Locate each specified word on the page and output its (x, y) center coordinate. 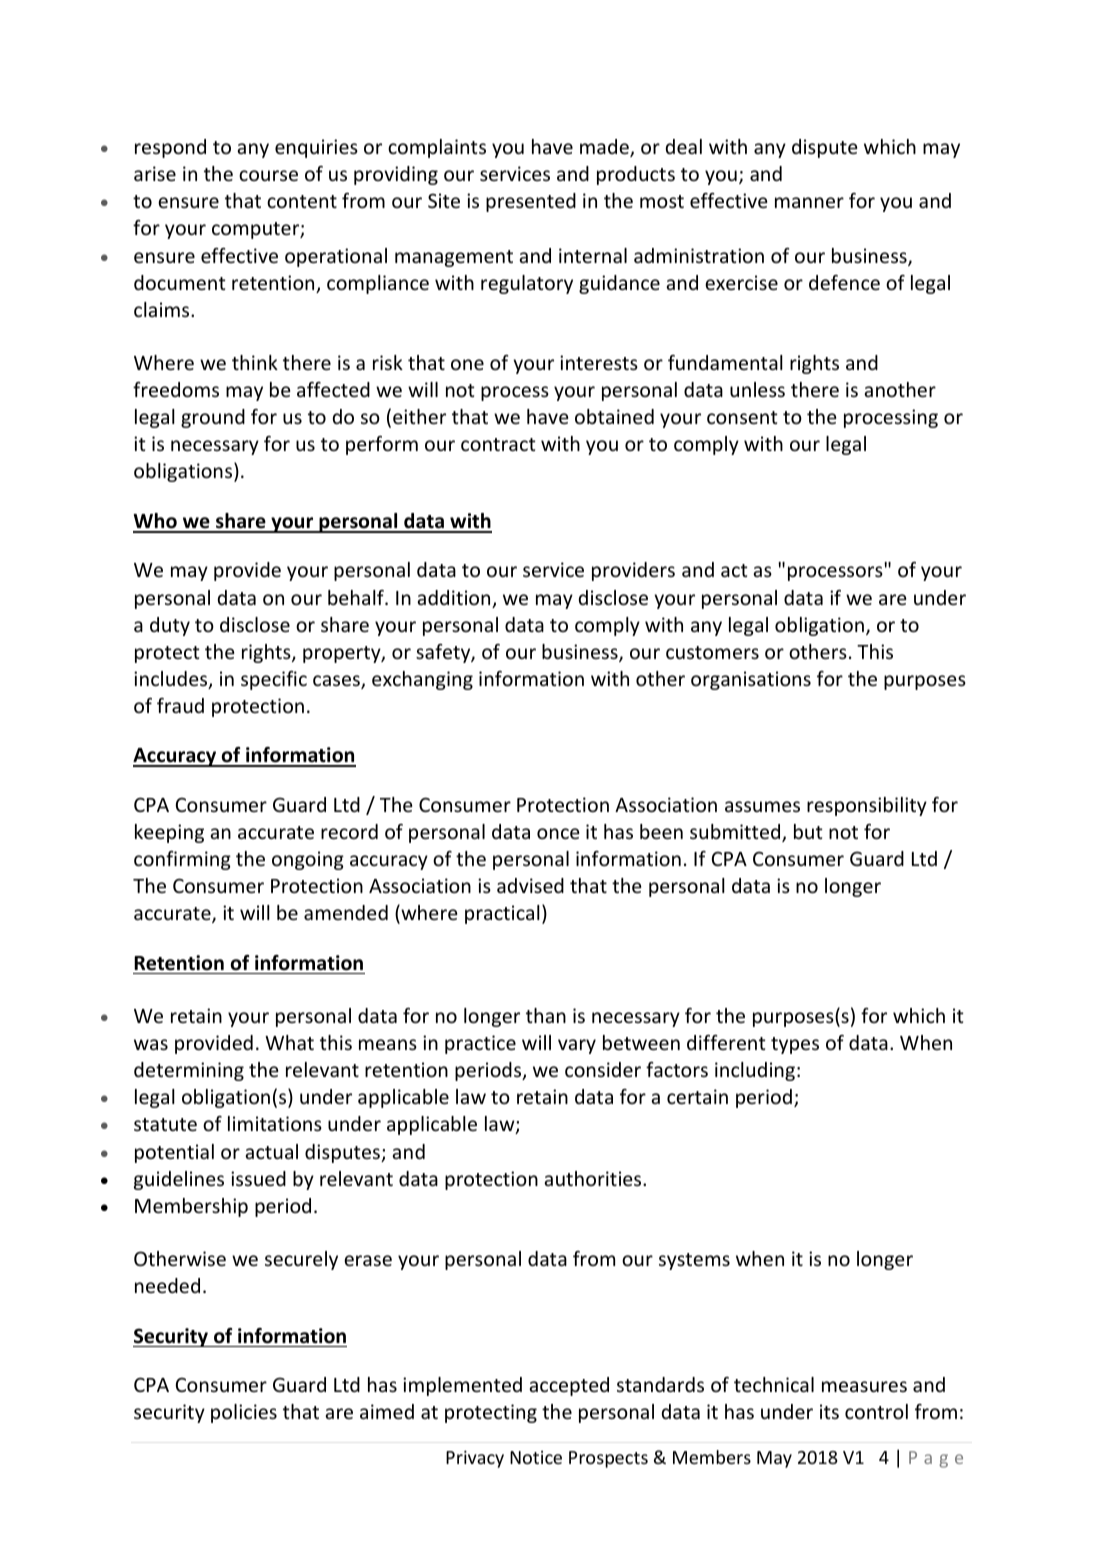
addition (455, 599)
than (546, 1015)
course (268, 175)
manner (809, 202)
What (289, 1042)
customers (712, 652)
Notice (536, 1457)
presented (531, 202)
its (829, 1411)
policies (244, 1413)
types (795, 1045)
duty (170, 626)
